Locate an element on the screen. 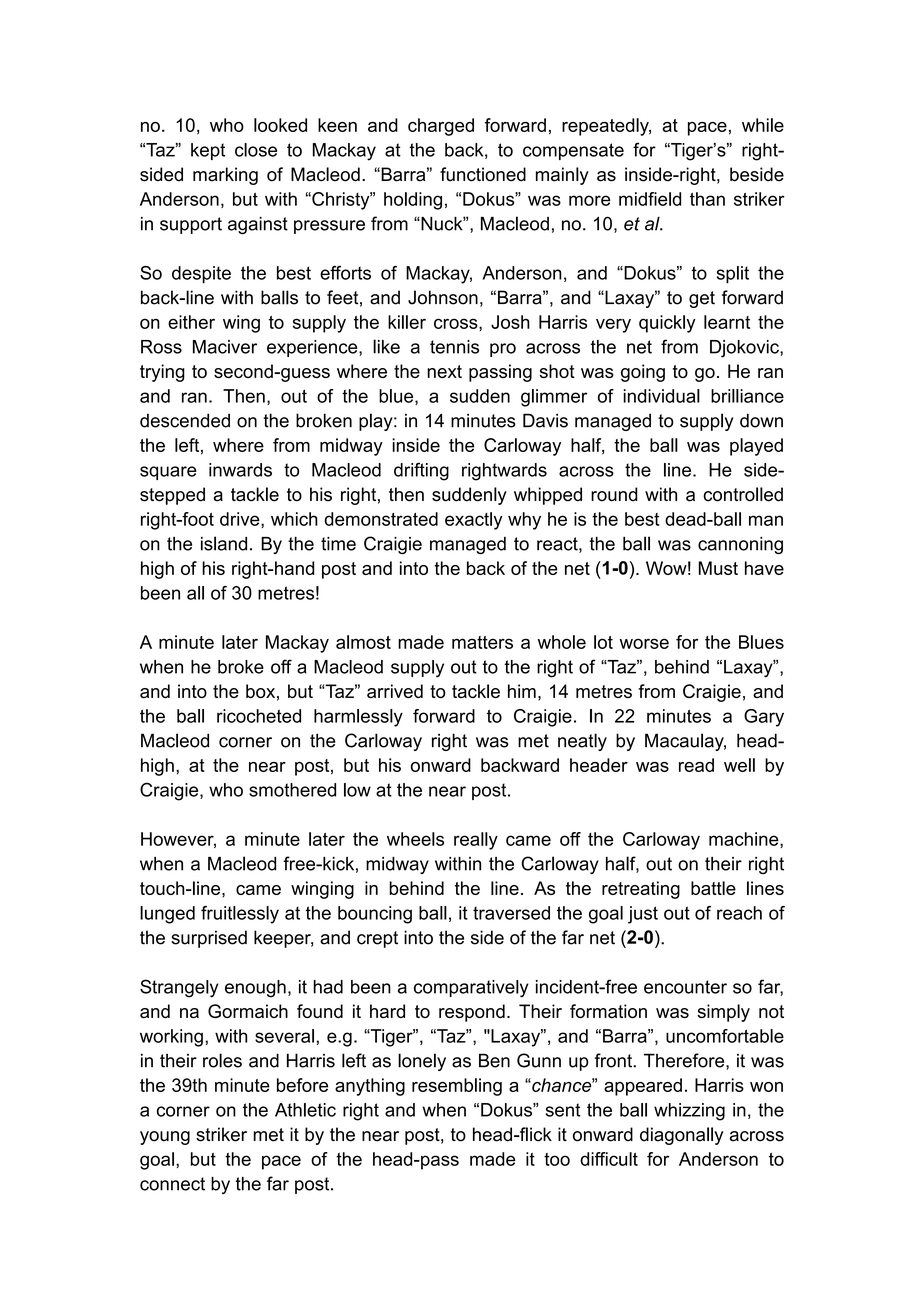 This screenshot has width=924, height=1308. next is located at coordinates (444, 371).
